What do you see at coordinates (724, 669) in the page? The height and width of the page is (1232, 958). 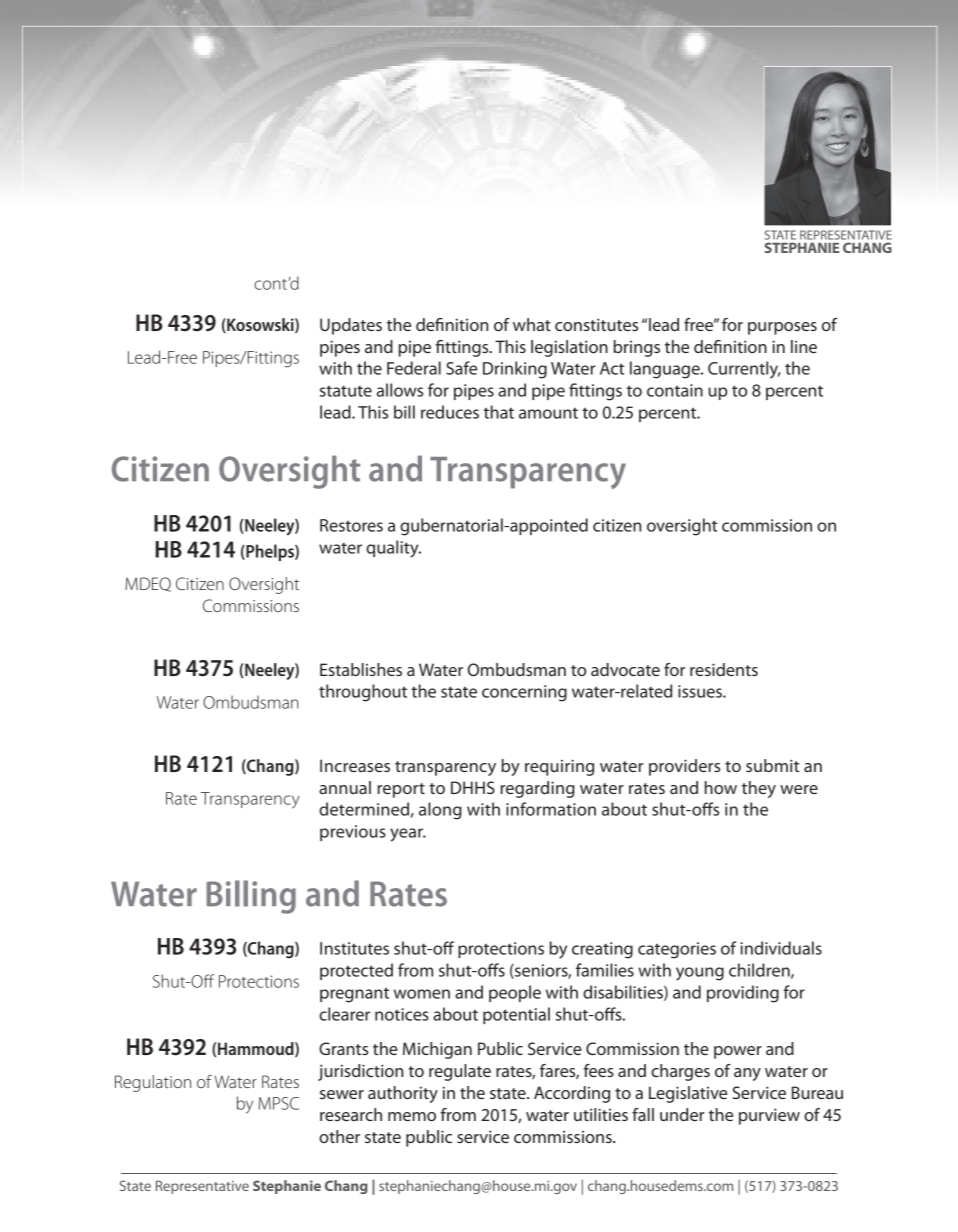 I see `residents` at bounding box center [724, 669].
